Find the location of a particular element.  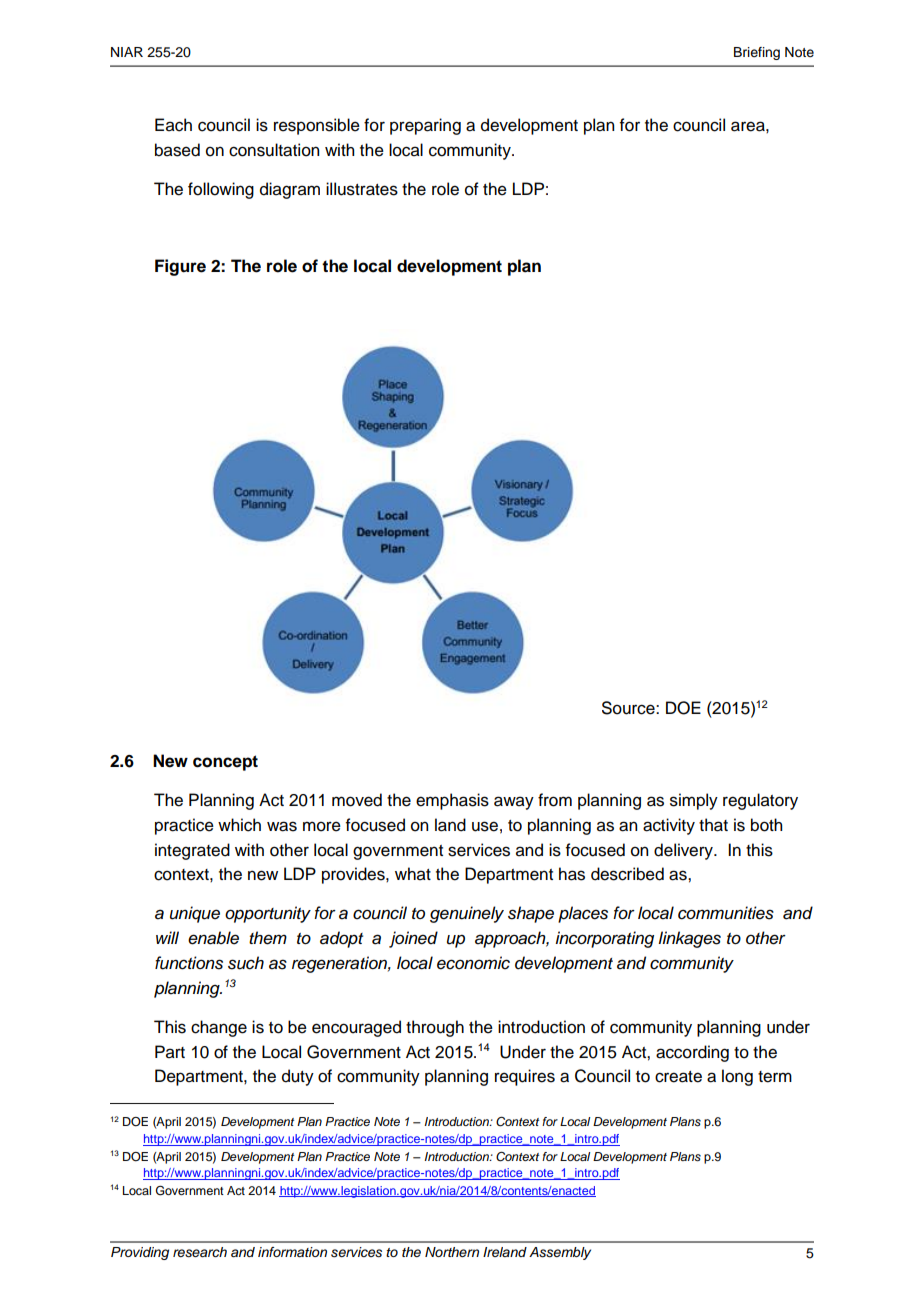

genuinely is located at coordinates (467, 914).
